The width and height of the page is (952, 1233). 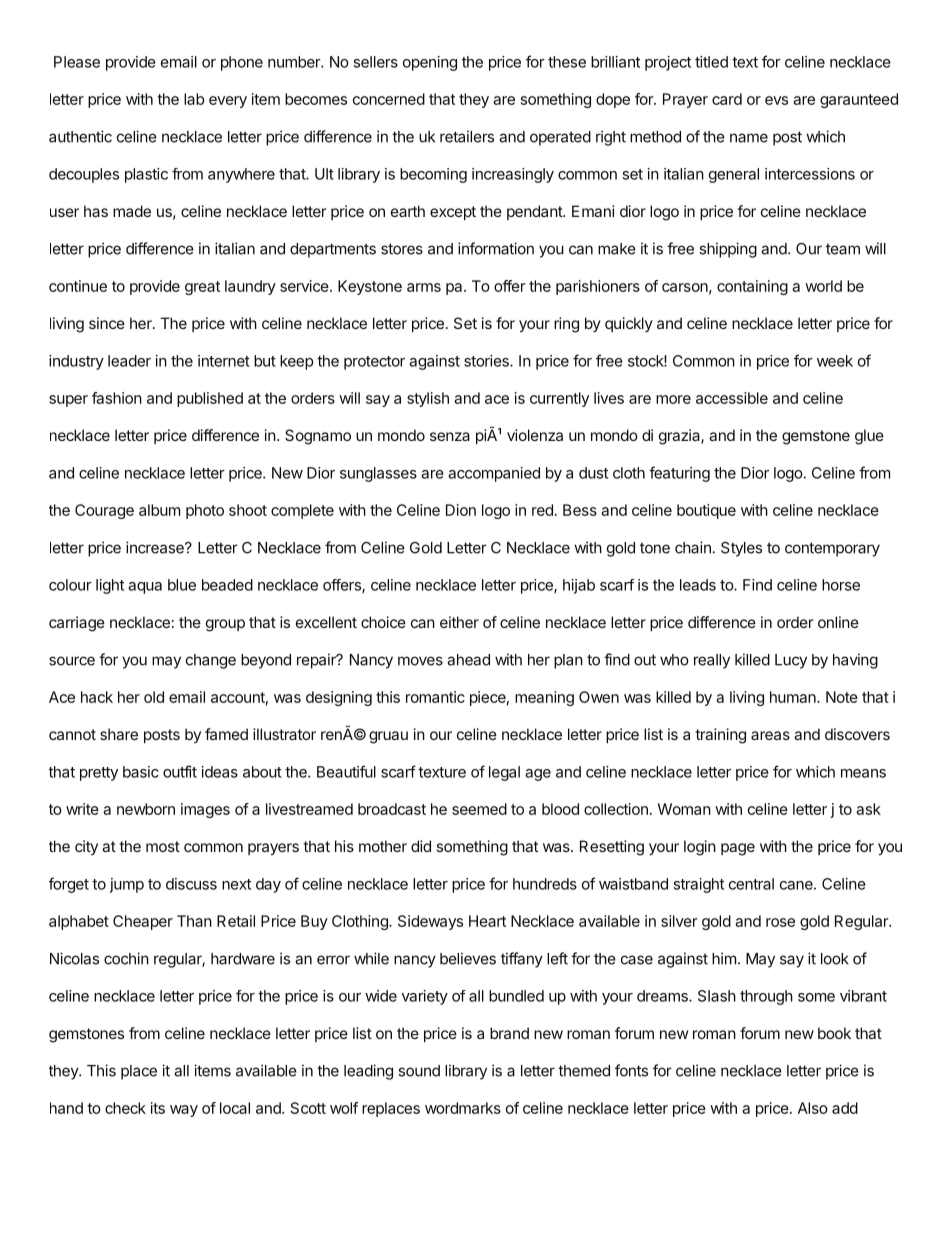 What do you see at coordinates (751, 884) in the page?
I see `central` at bounding box center [751, 884].
